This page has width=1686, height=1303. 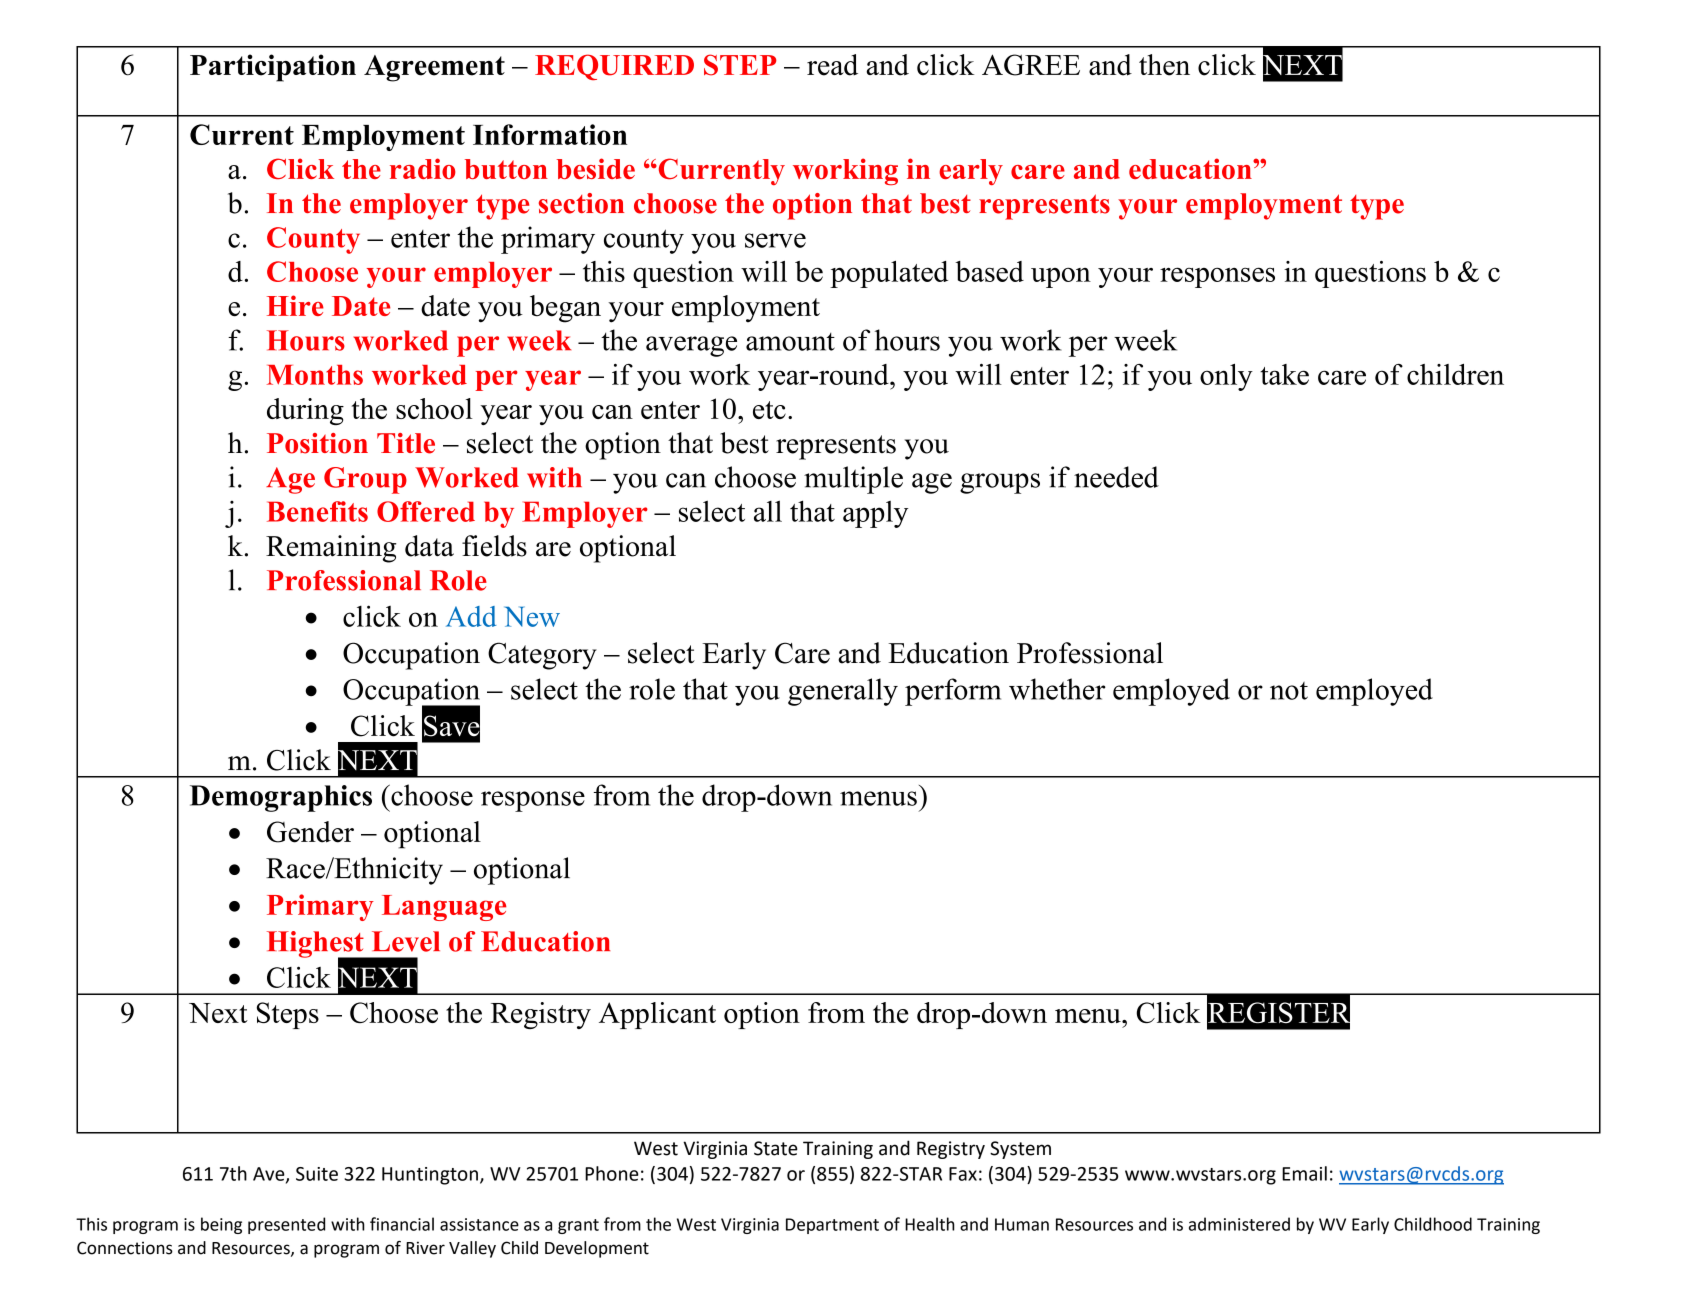 What do you see at coordinates (1057, 689) in the page?
I see `whether` at bounding box center [1057, 689].
